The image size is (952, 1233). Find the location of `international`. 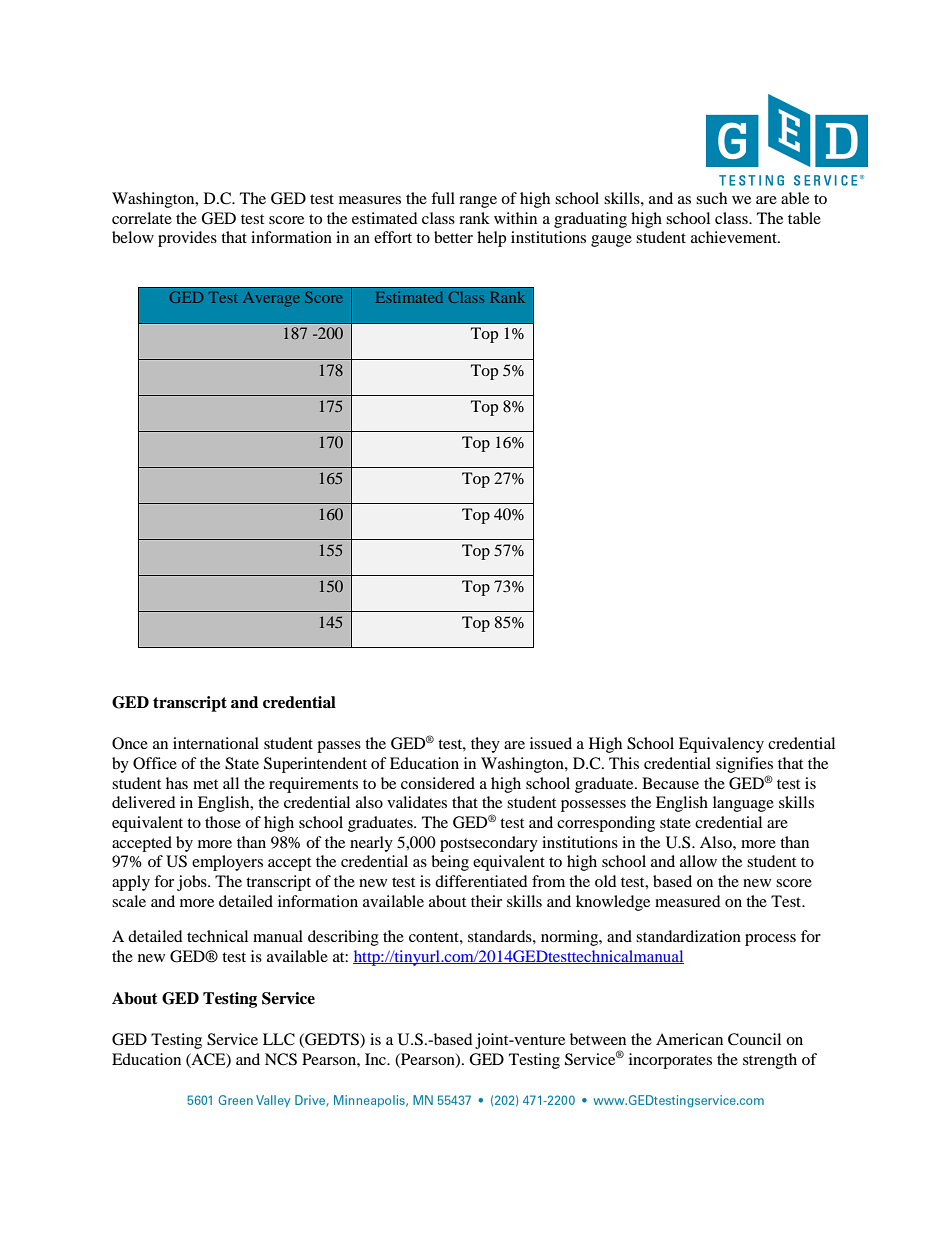

international is located at coordinates (216, 743).
